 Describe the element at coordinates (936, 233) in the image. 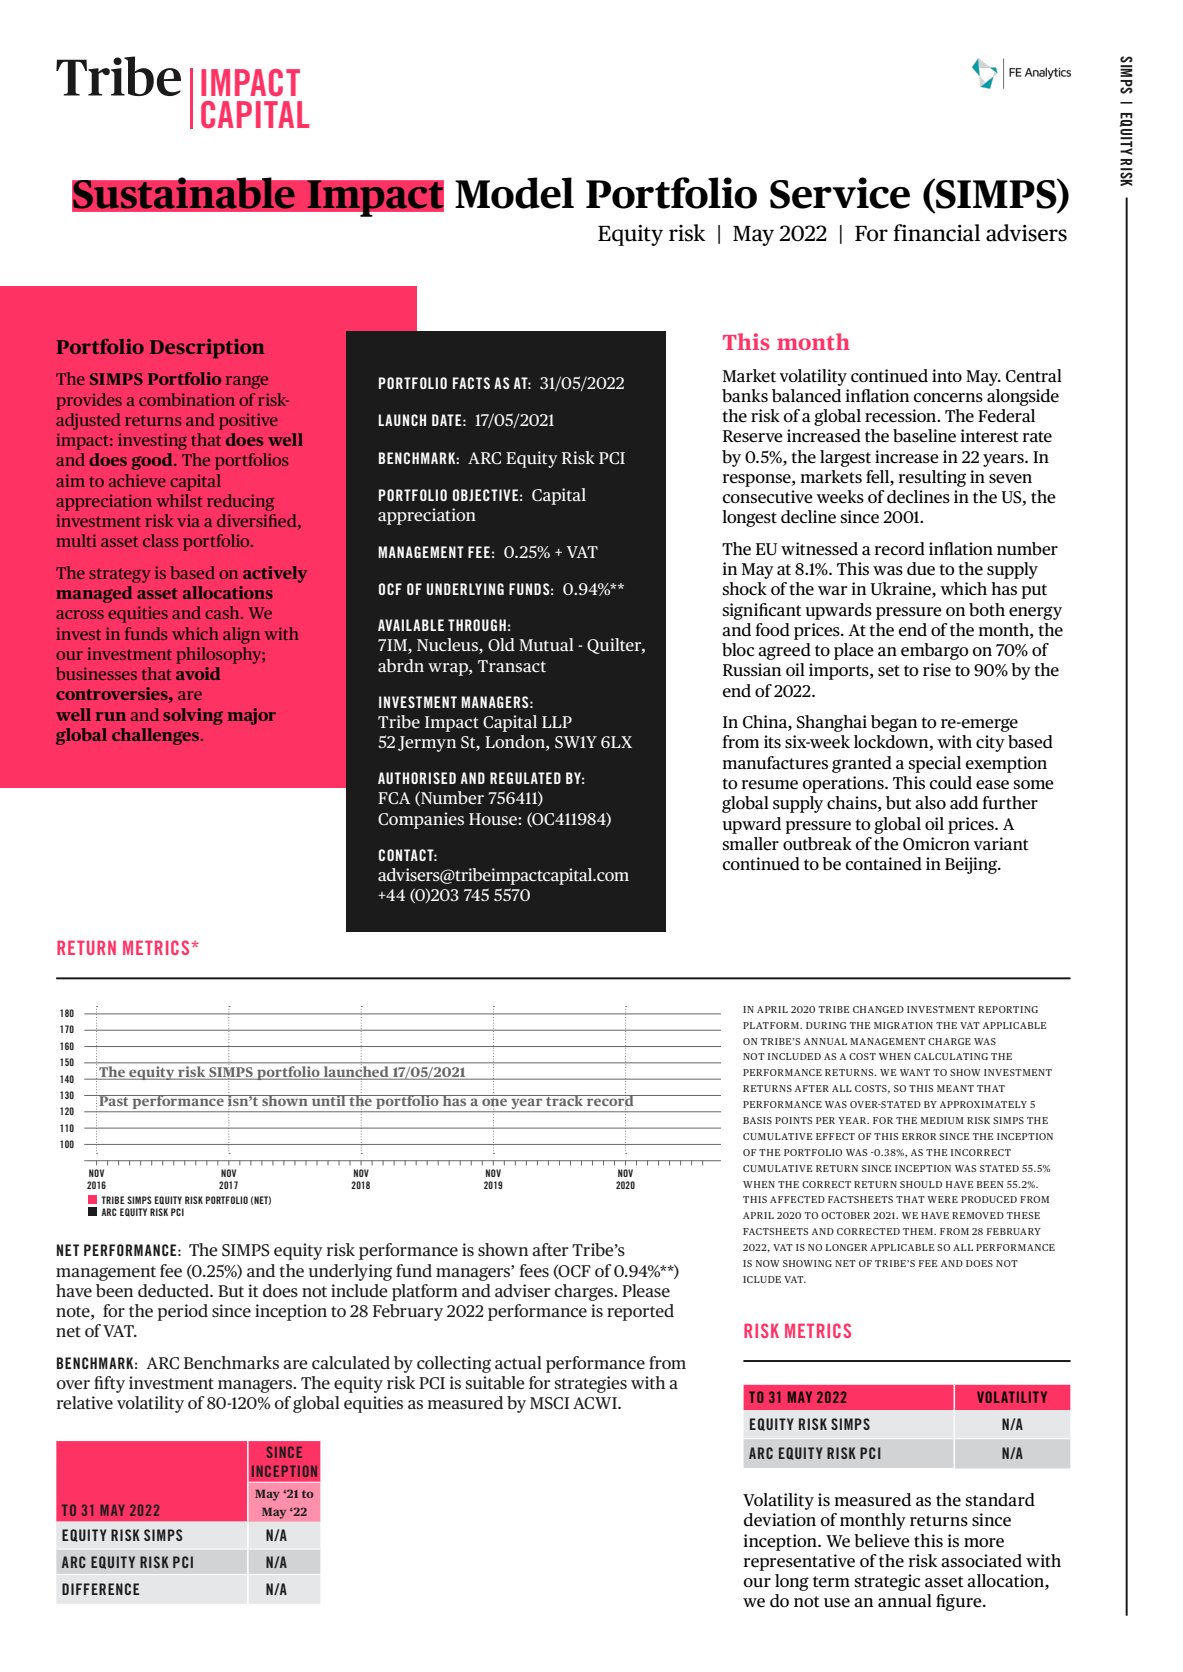

I see `financial` at that location.
